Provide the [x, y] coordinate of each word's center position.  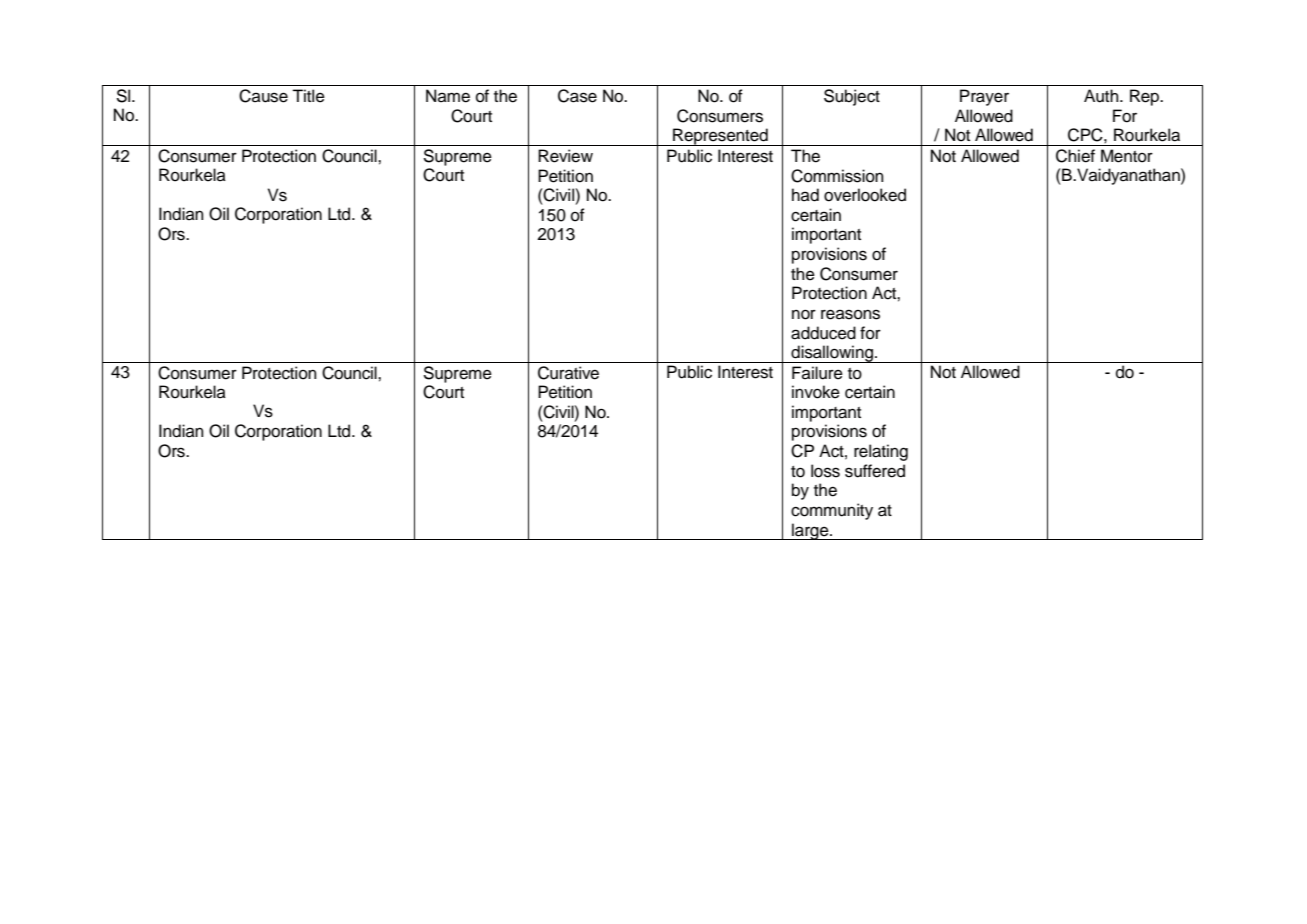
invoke [816, 392]
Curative [568, 373]
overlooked [865, 195]
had [805, 195]
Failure [817, 373]
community [832, 511]
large [810, 531]
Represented [720, 137]
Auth [1102, 96]
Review [565, 156]
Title [308, 96]
